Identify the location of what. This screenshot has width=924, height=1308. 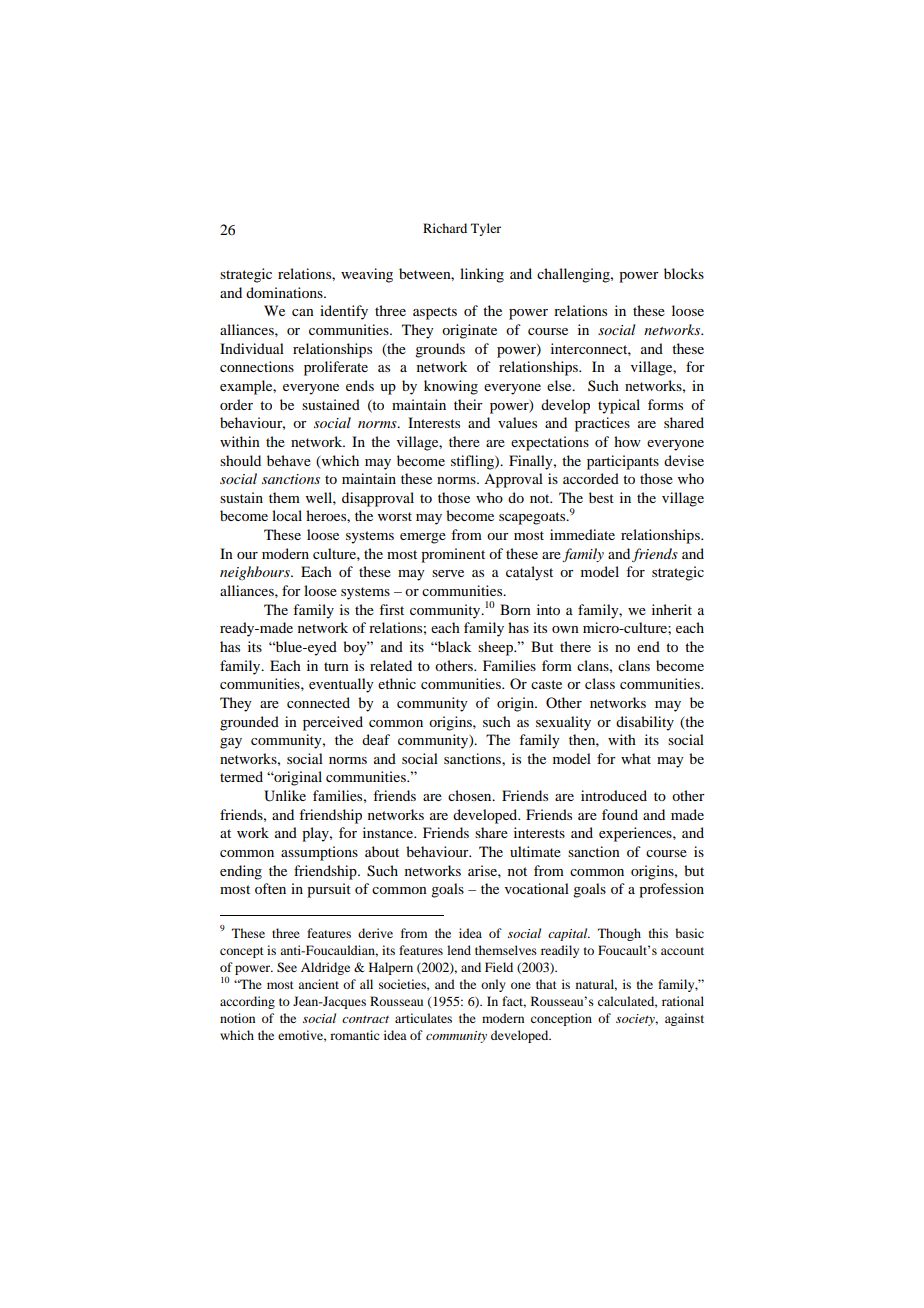
(636, 758).
